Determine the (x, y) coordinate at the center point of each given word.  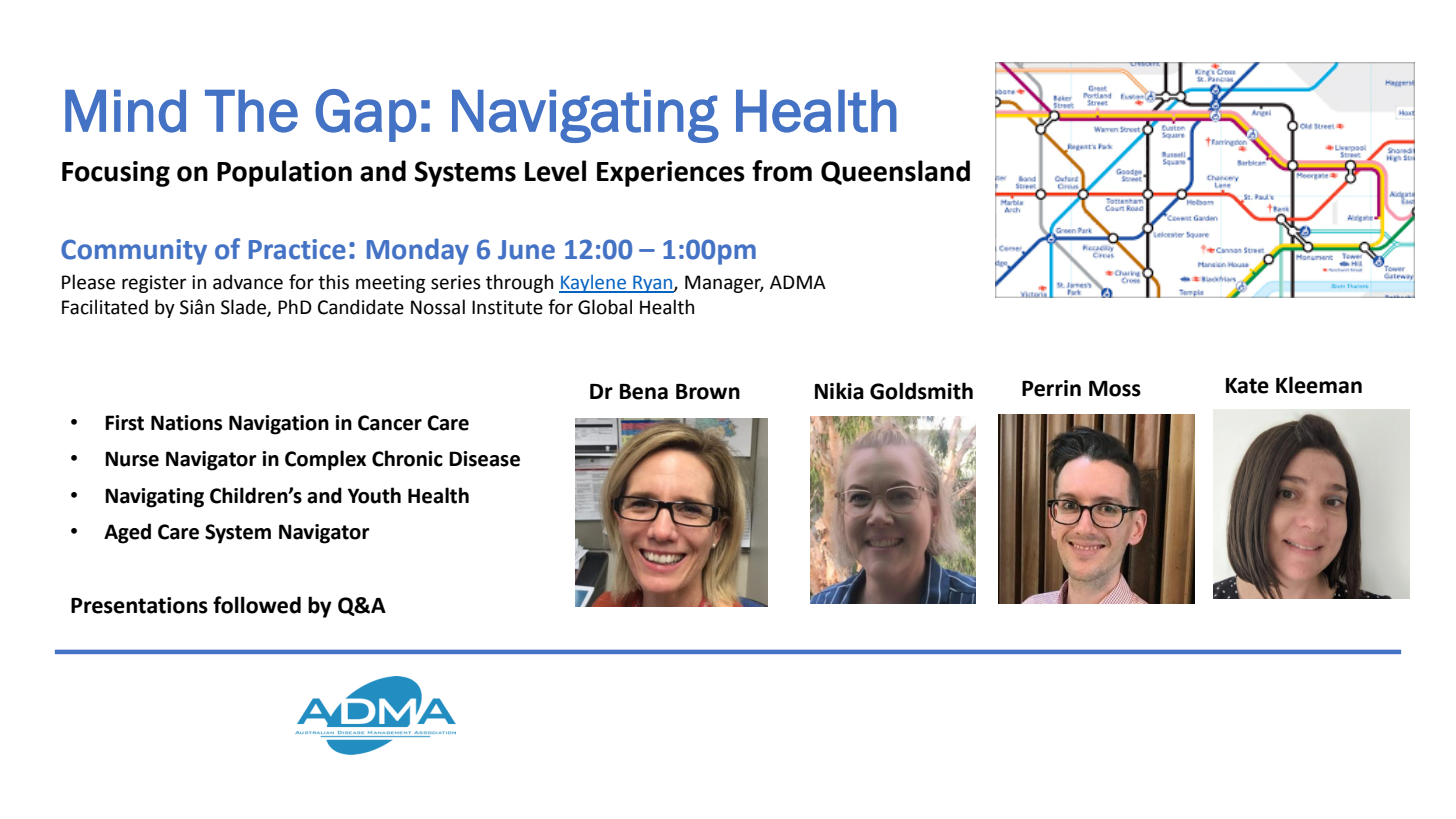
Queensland (895, 172)
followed (257, 605)
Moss (1115, 389)
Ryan (653, 284)
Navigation (279, 425)
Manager (724, 284)
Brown (708, 392)
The (251, 111)
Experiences (671, 174)
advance (248, 282)
